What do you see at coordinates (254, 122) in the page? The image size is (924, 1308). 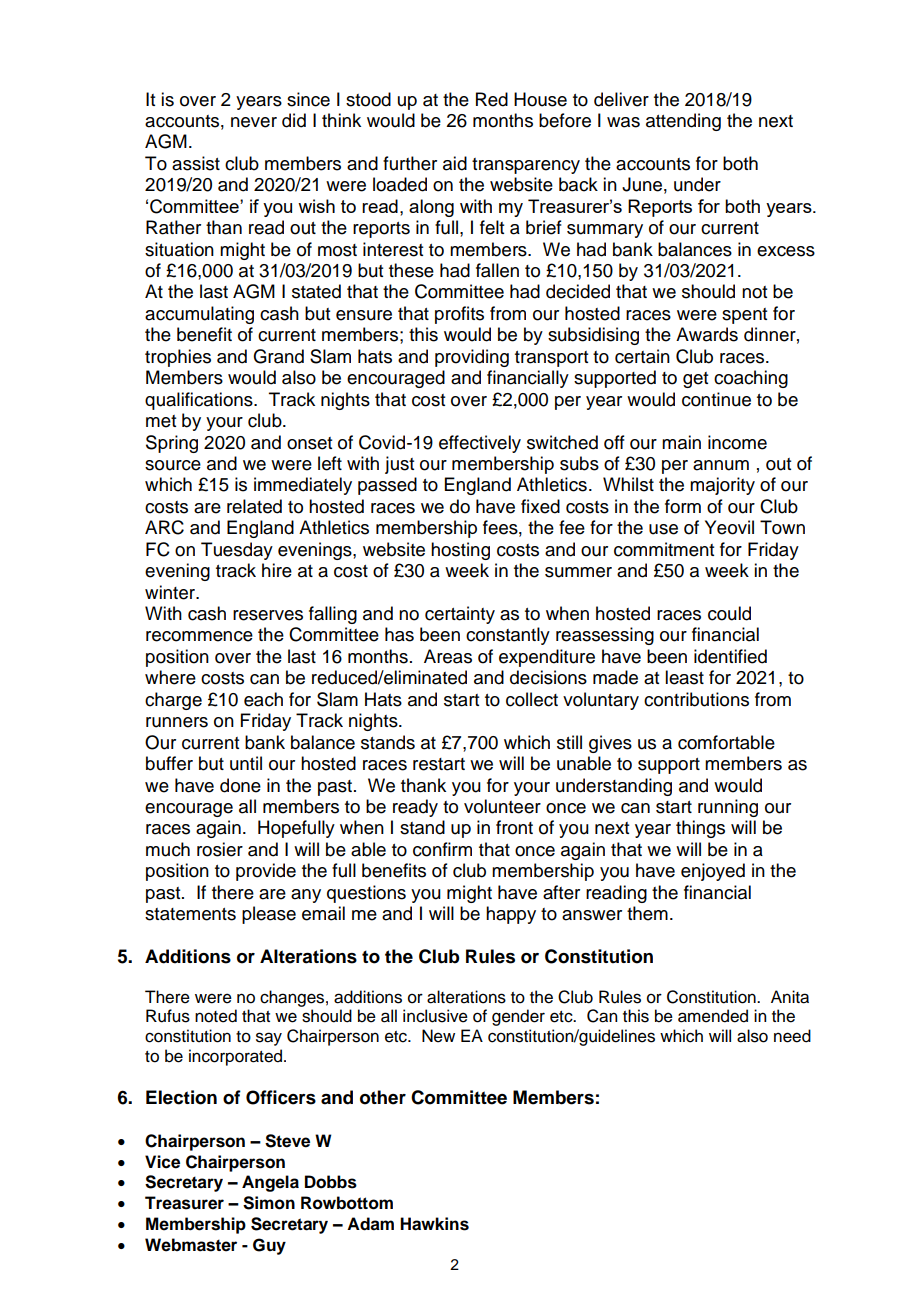 I see `never` at bounding box center [254, 122].
